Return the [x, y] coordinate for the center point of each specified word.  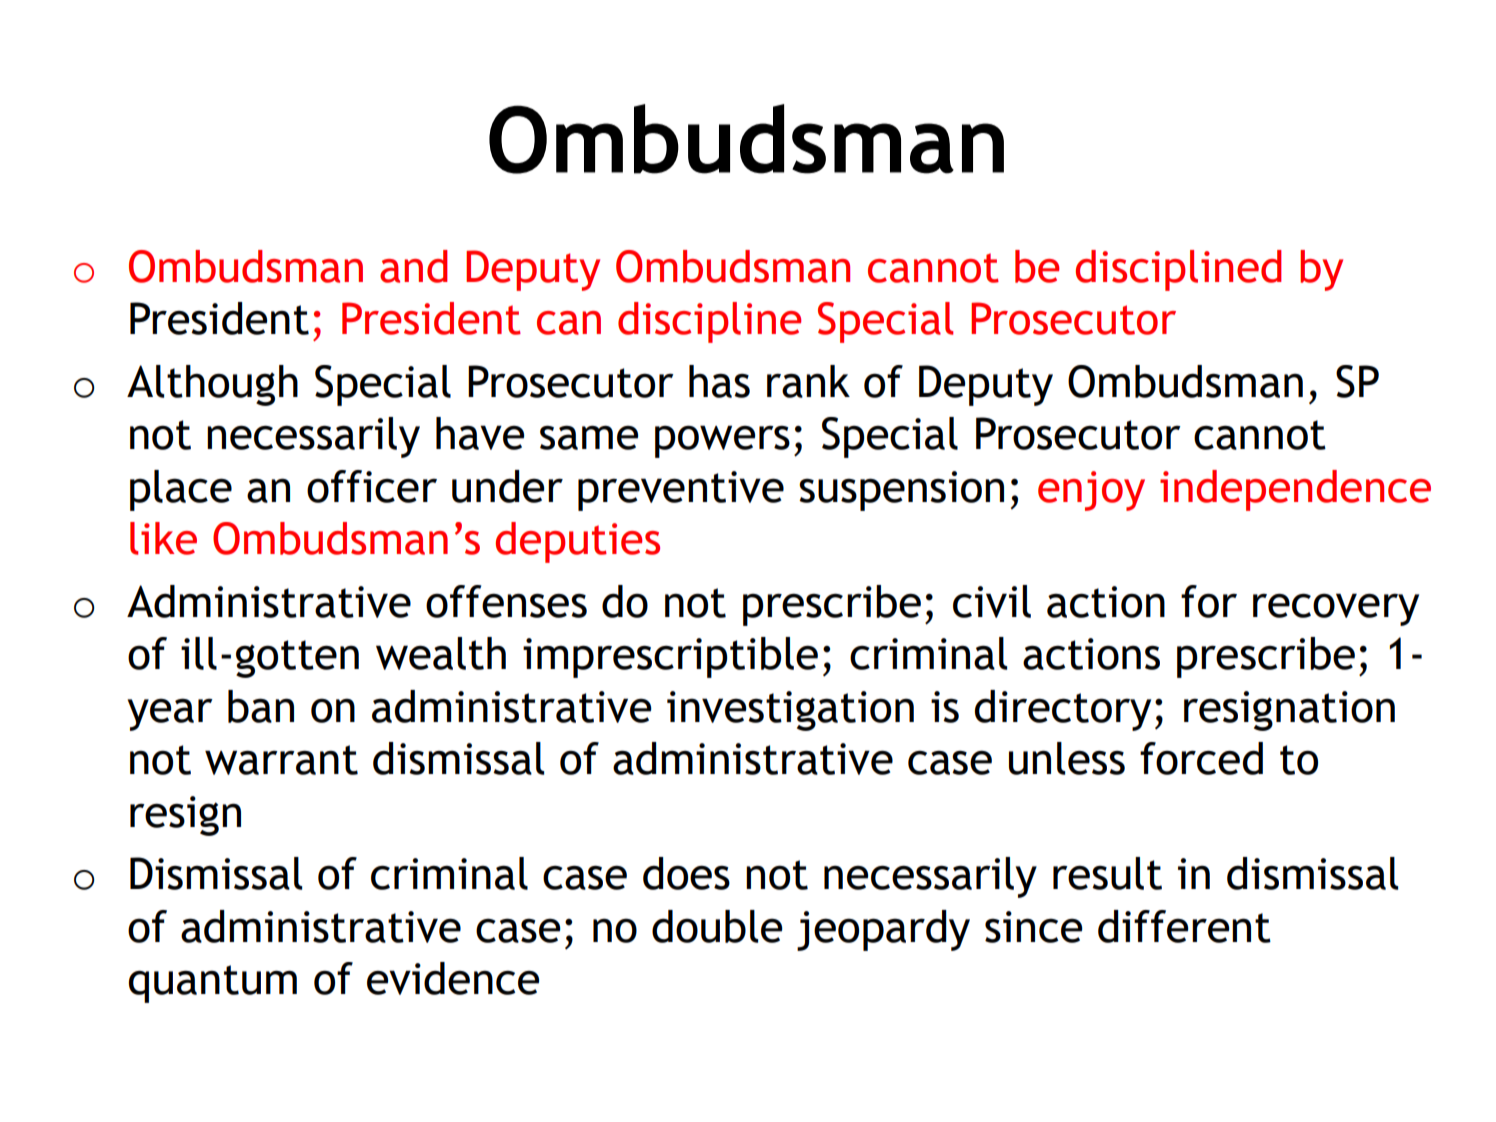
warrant [281, 760]
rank [808, 381]
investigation [790, 711]
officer [372, 486]
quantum [213, 984]
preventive [681, 491]
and [414, 266]
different [1184, 926]
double [717, 926]
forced [1201, 758]
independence [1295, 490]
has [719, 381]
